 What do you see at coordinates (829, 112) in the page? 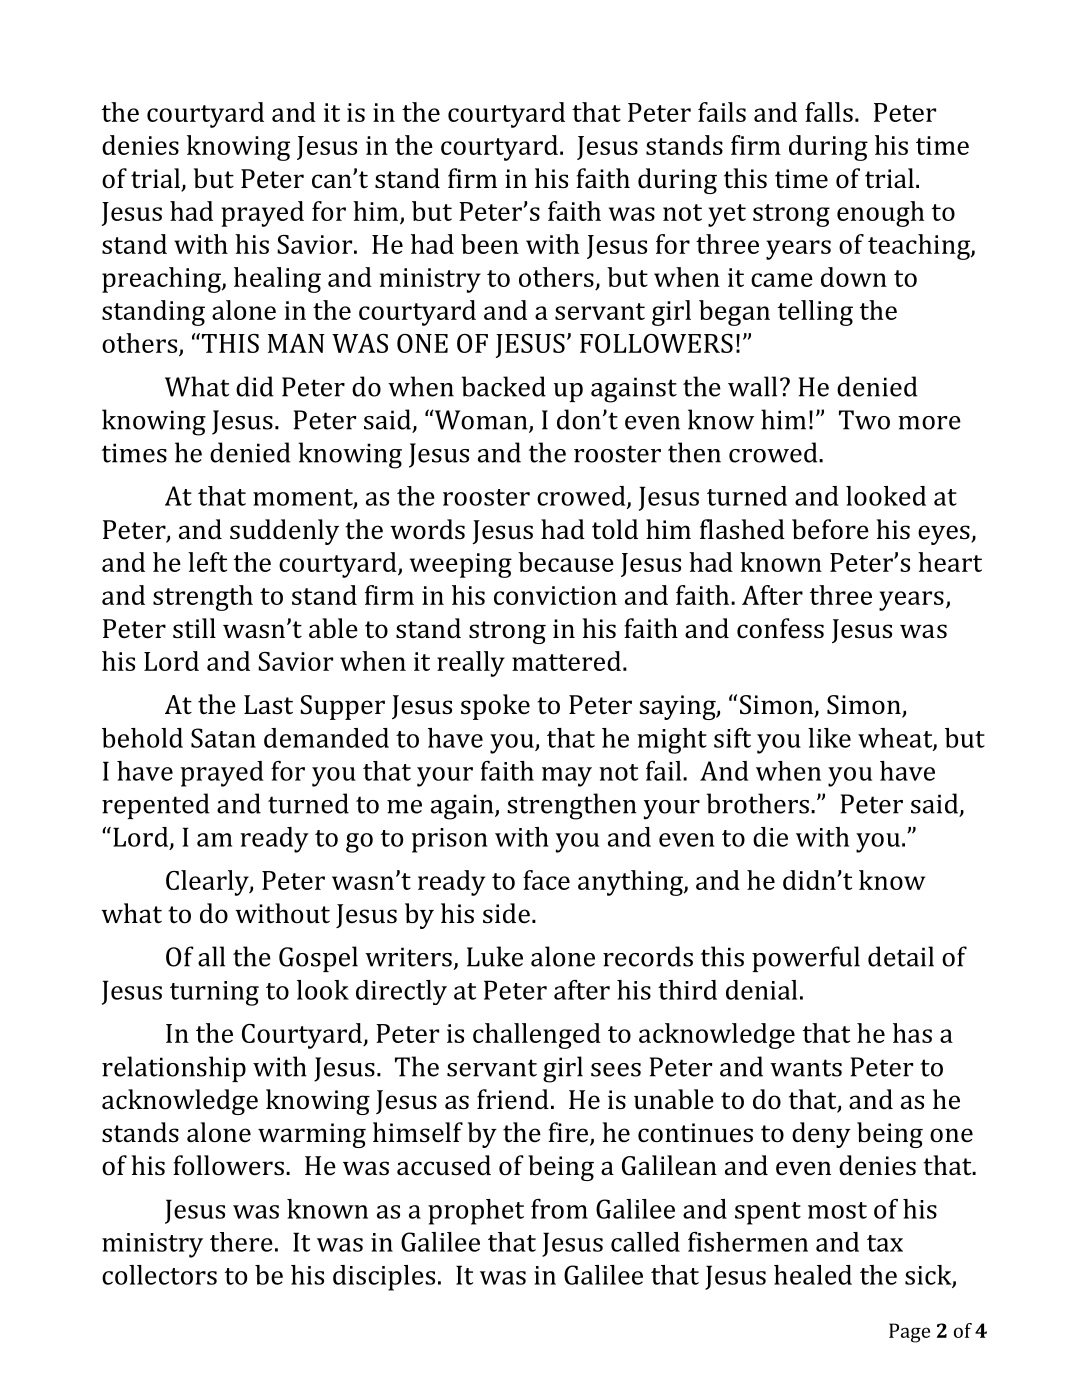
I see `falls` at bounding box center [829, 112].
